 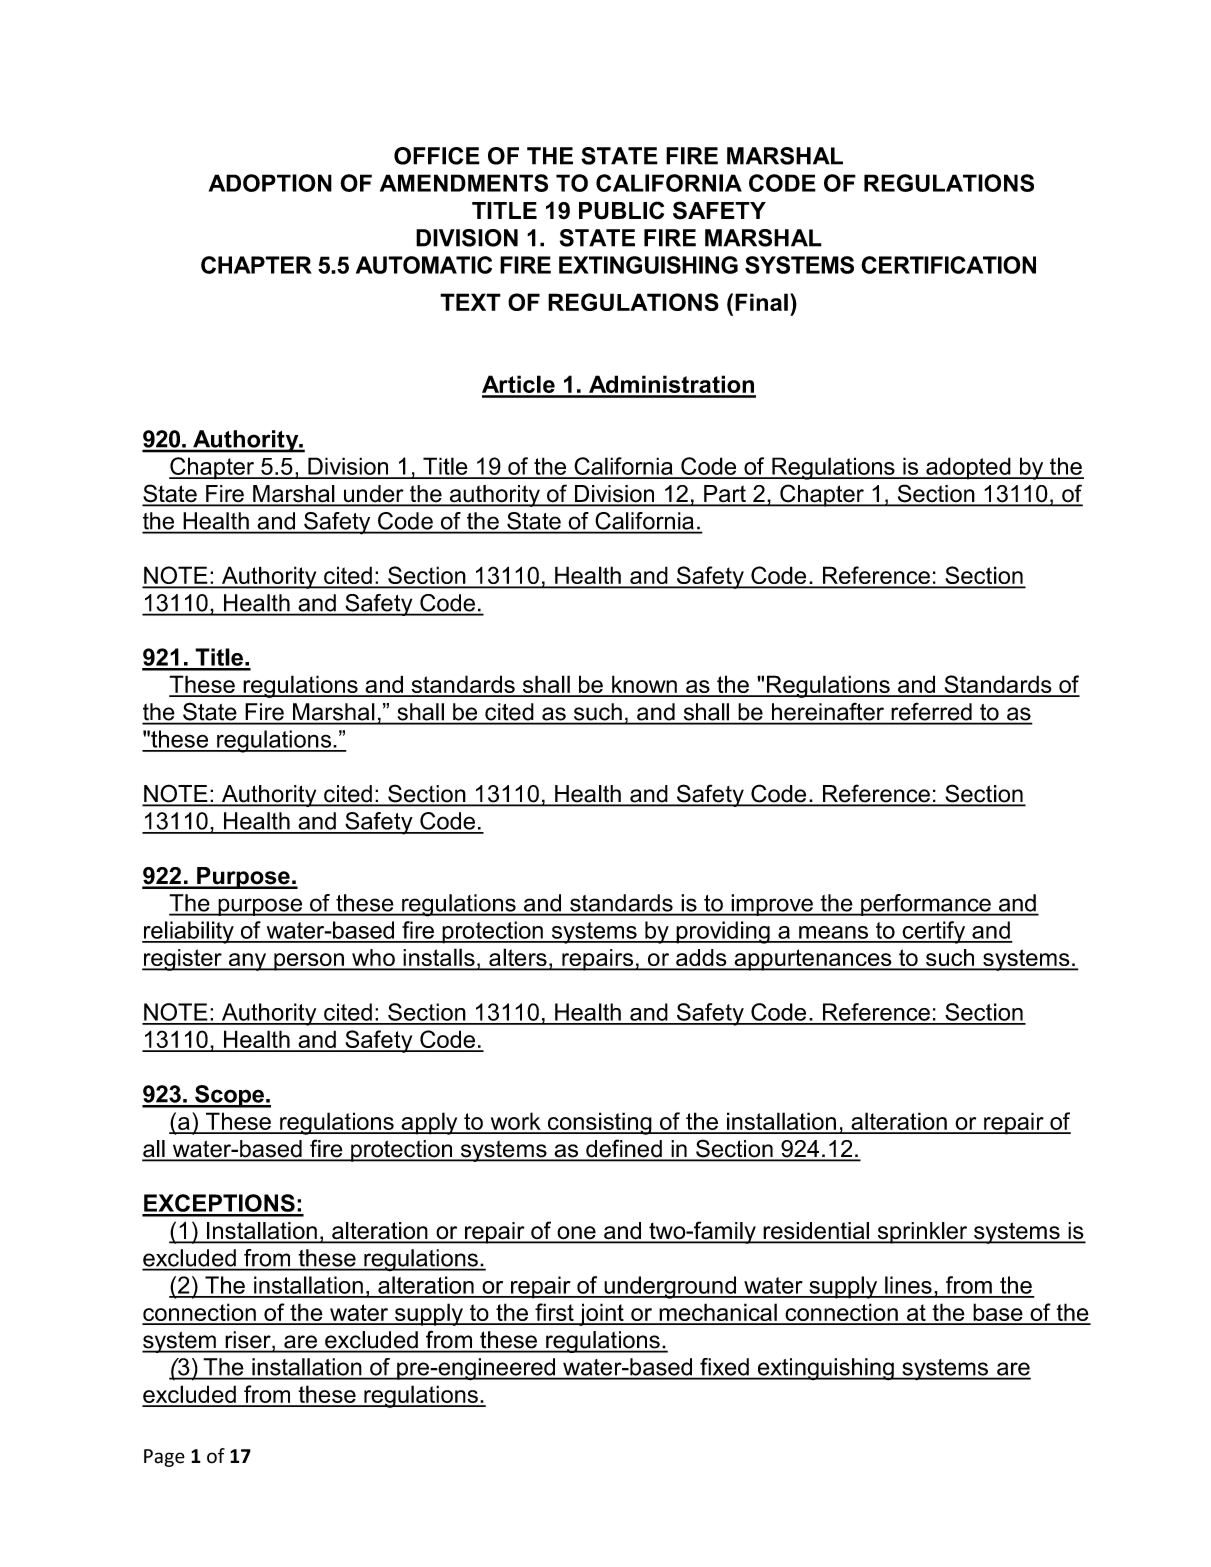 I want to click on certify, so click(x=934, y=932).
